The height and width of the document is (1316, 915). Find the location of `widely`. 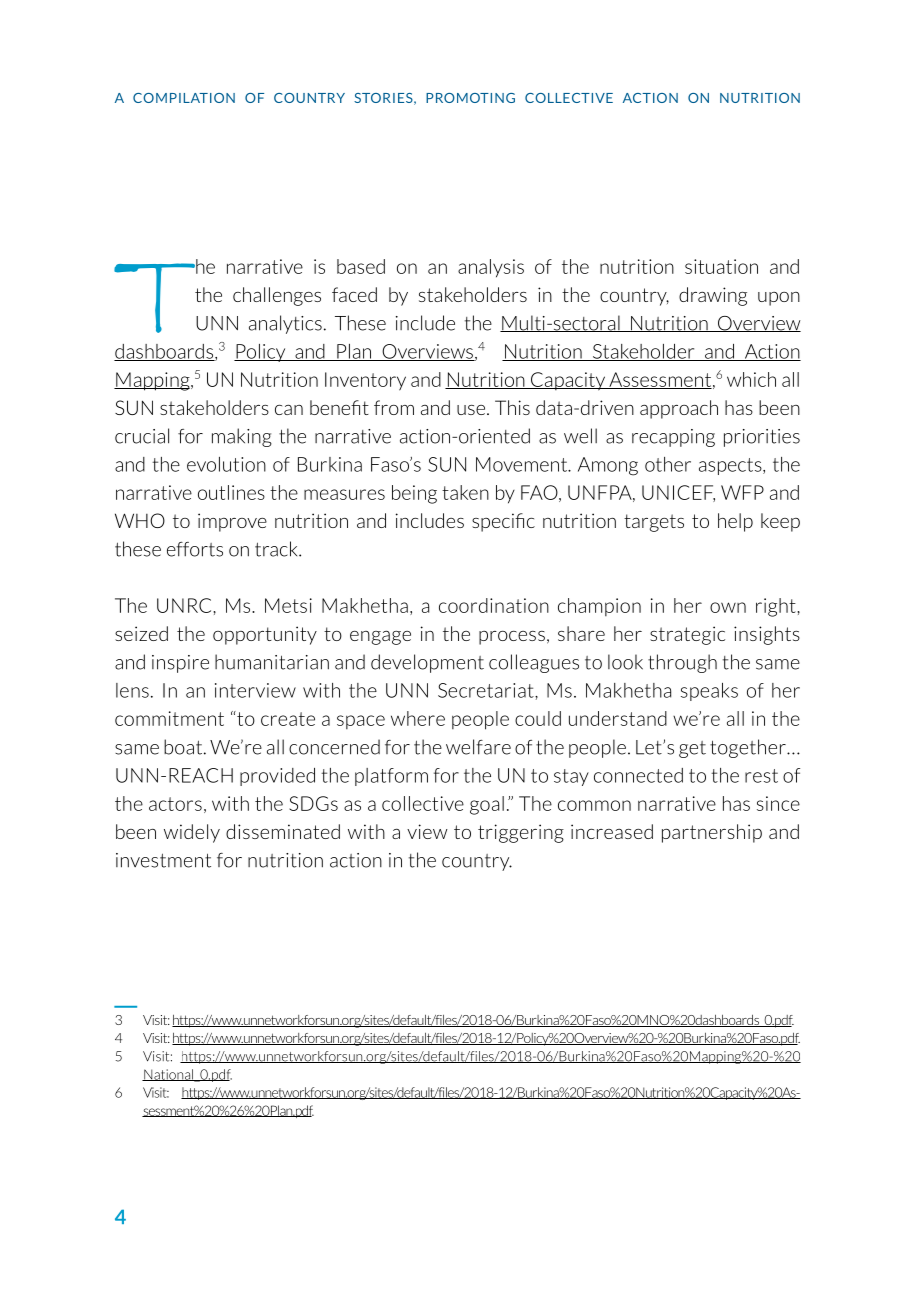

widely is located at coordinates (192, 833).
